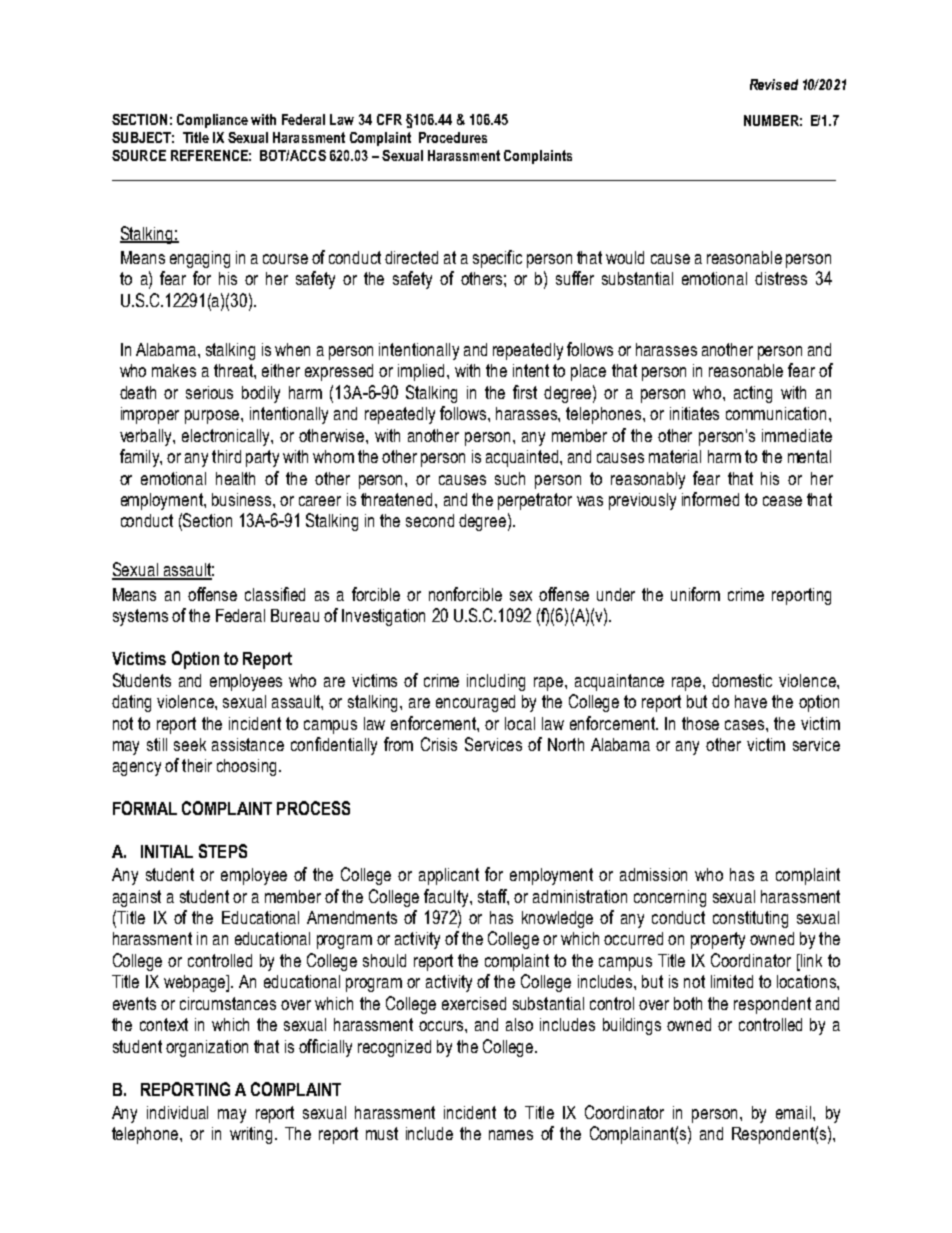  Describe the element at coordinates (695, 594) in the screenshot. I see `uniform` at that location.
